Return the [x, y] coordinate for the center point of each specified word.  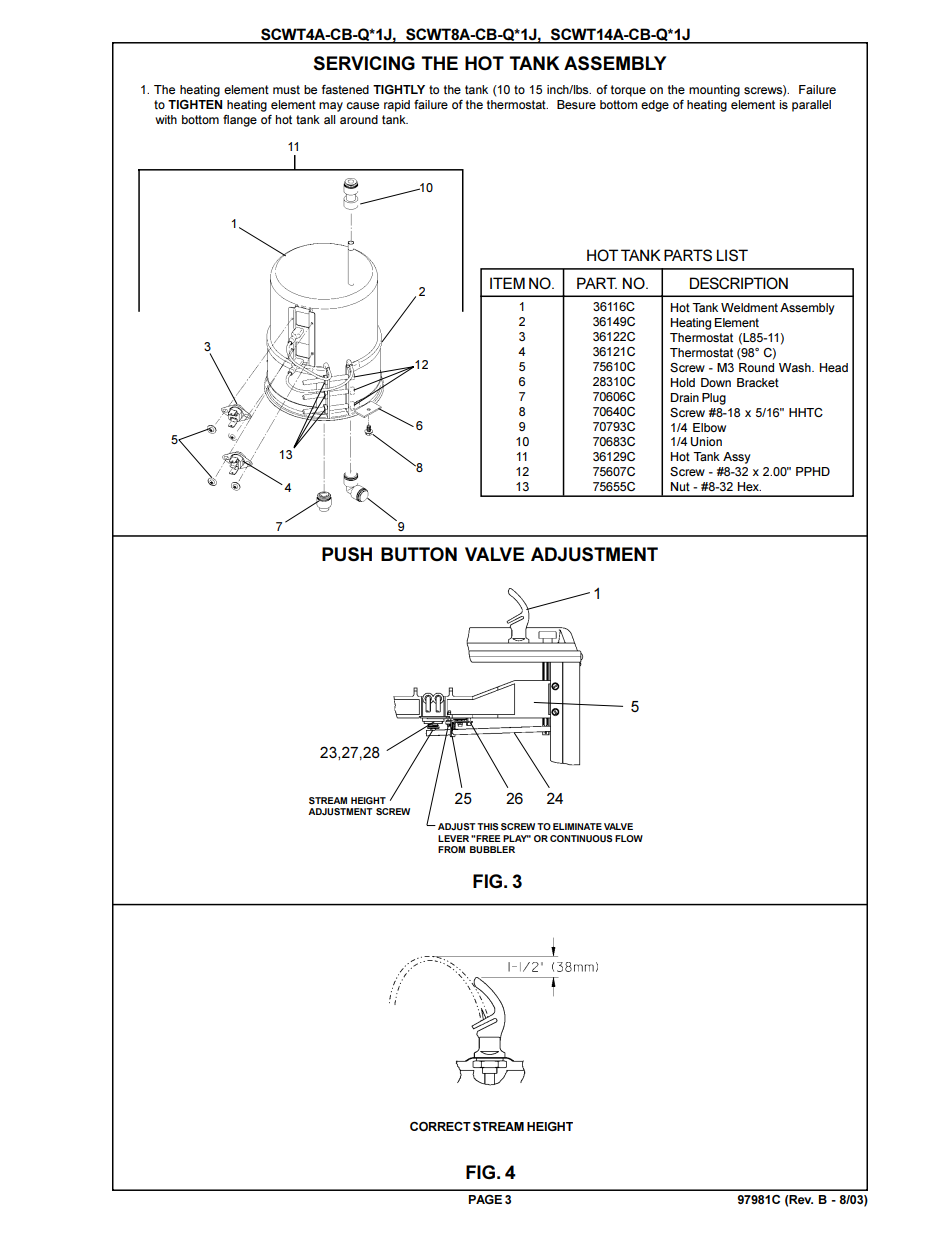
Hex [749, 486]
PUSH [347, 554]
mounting [714, 91]
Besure [576, 104]
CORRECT [440, 1126]
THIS [487, 826]
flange [240, 121]
